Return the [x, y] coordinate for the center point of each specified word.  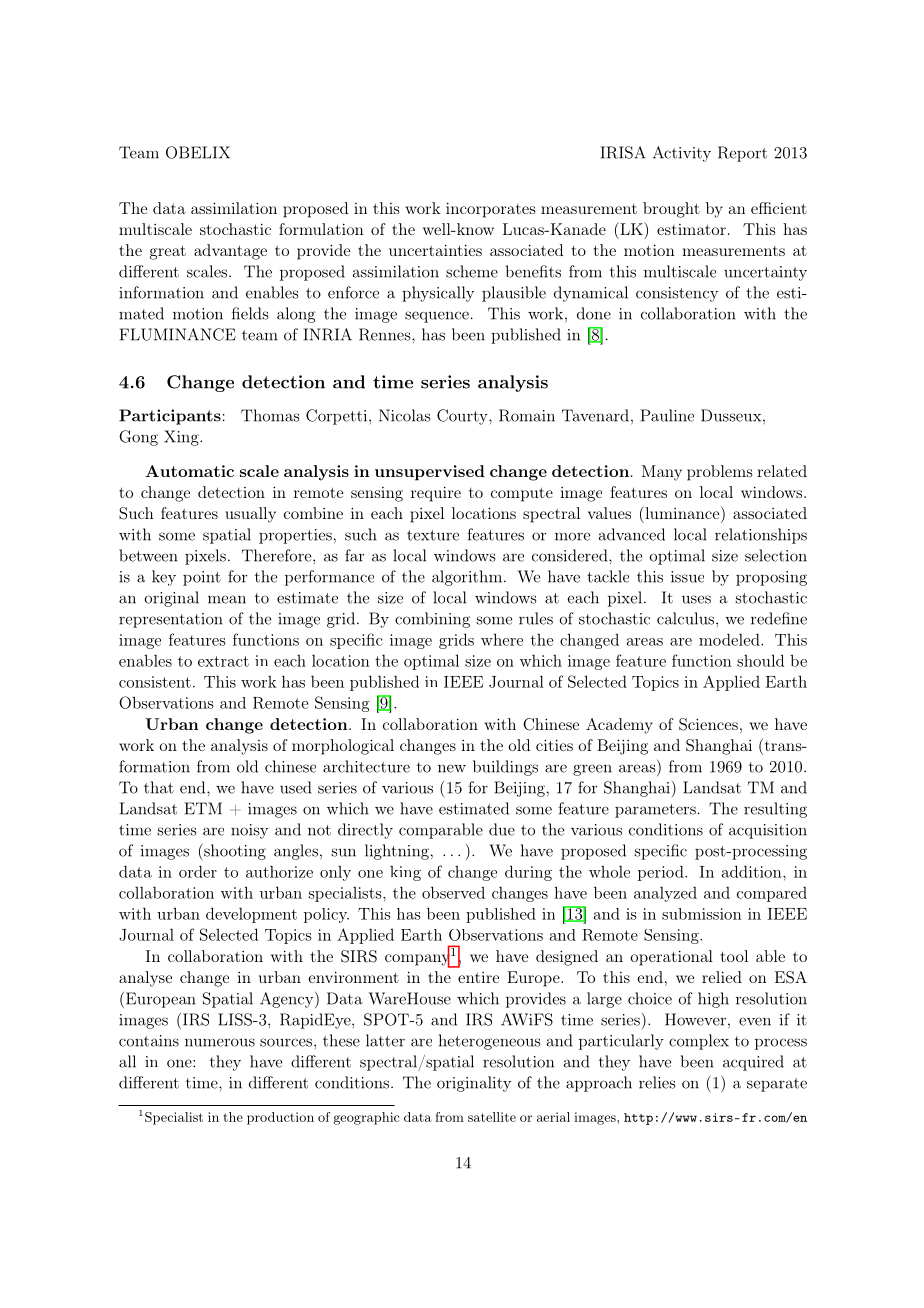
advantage [230, 252]
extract [223, 661]
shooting [234, 852]
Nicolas [405, 415]
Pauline [667, 415]
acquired [753, 1063]
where [502, 639]
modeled [730, 639]
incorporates [490, 210]
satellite [492, 1117]
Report [742, 154]
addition [753, 871]
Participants [170, 417]
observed [453, 892]
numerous [220, 1042]
